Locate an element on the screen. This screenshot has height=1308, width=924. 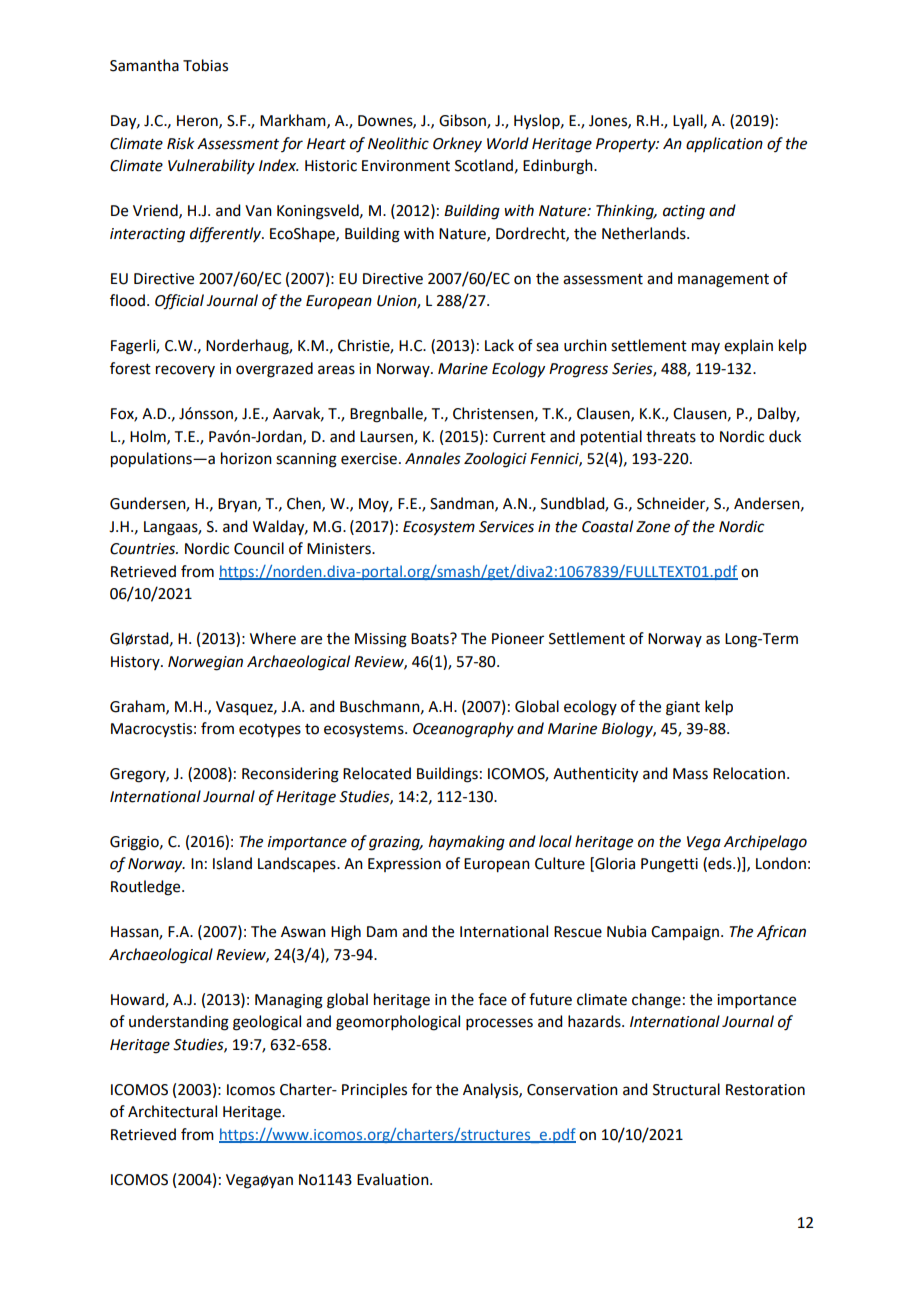
recovery is located at coordinates (185, 371).
